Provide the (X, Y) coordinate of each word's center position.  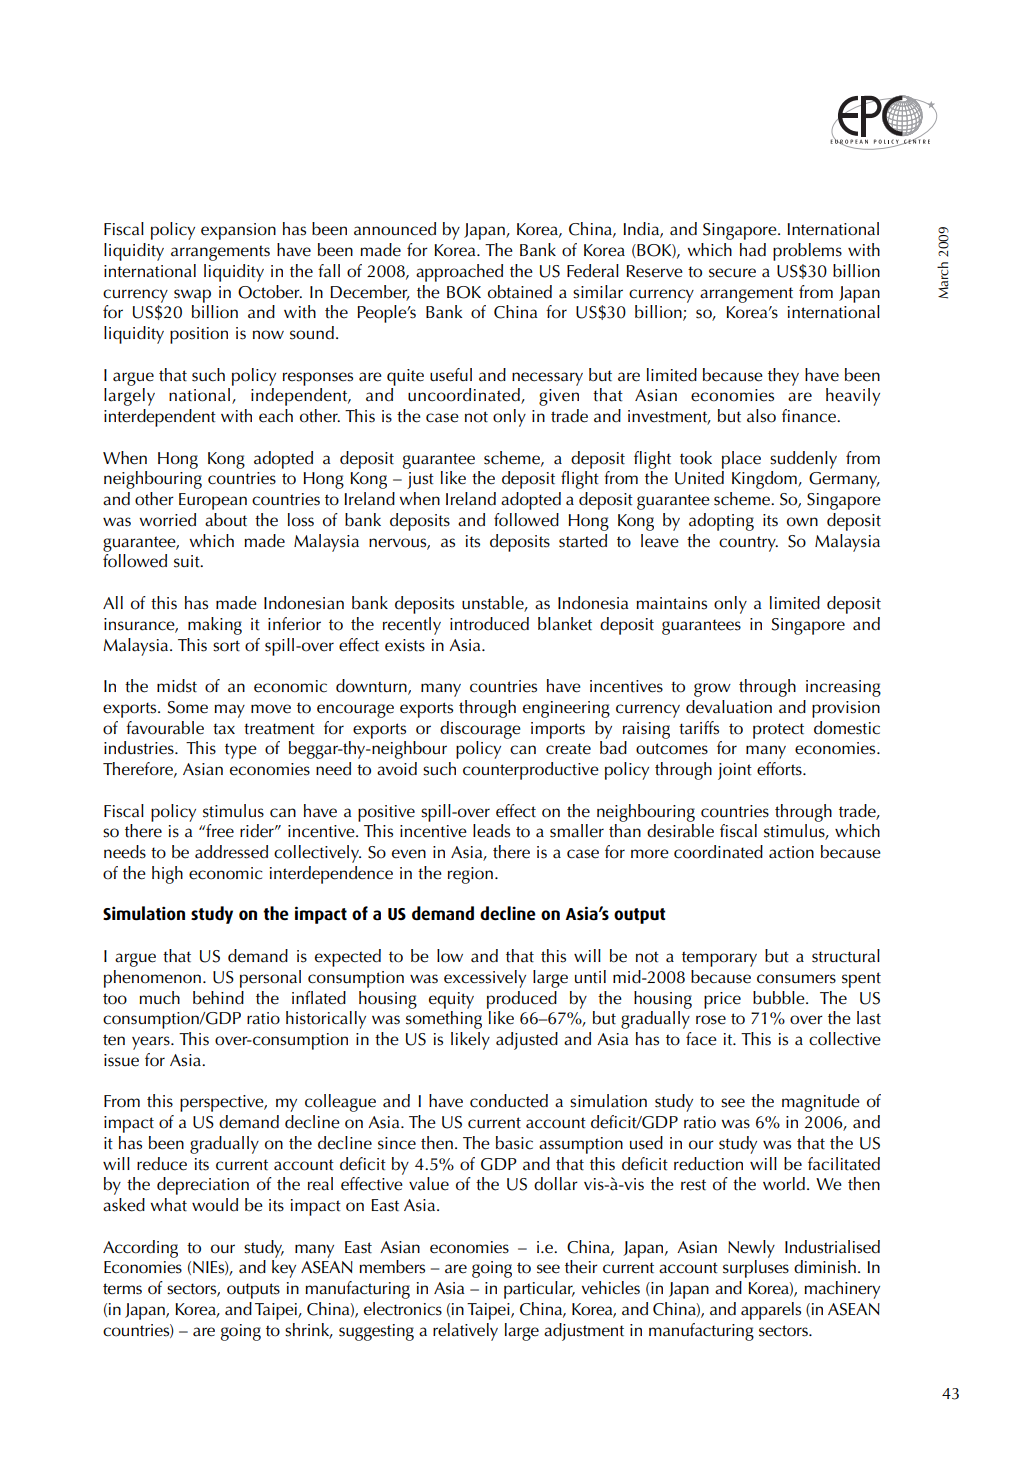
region (470, 875)
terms (122, 1289)
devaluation (729, 707)
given (559, 397)
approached (459, 273)
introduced (489, 624)
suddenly (803, 460)
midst (177, 686)
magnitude (821, 1103)
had (753, 250)
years (152, 1043)
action (791, 852)
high (167, 875)
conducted (509, 1101)
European (213, 501)
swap (192, 296)
